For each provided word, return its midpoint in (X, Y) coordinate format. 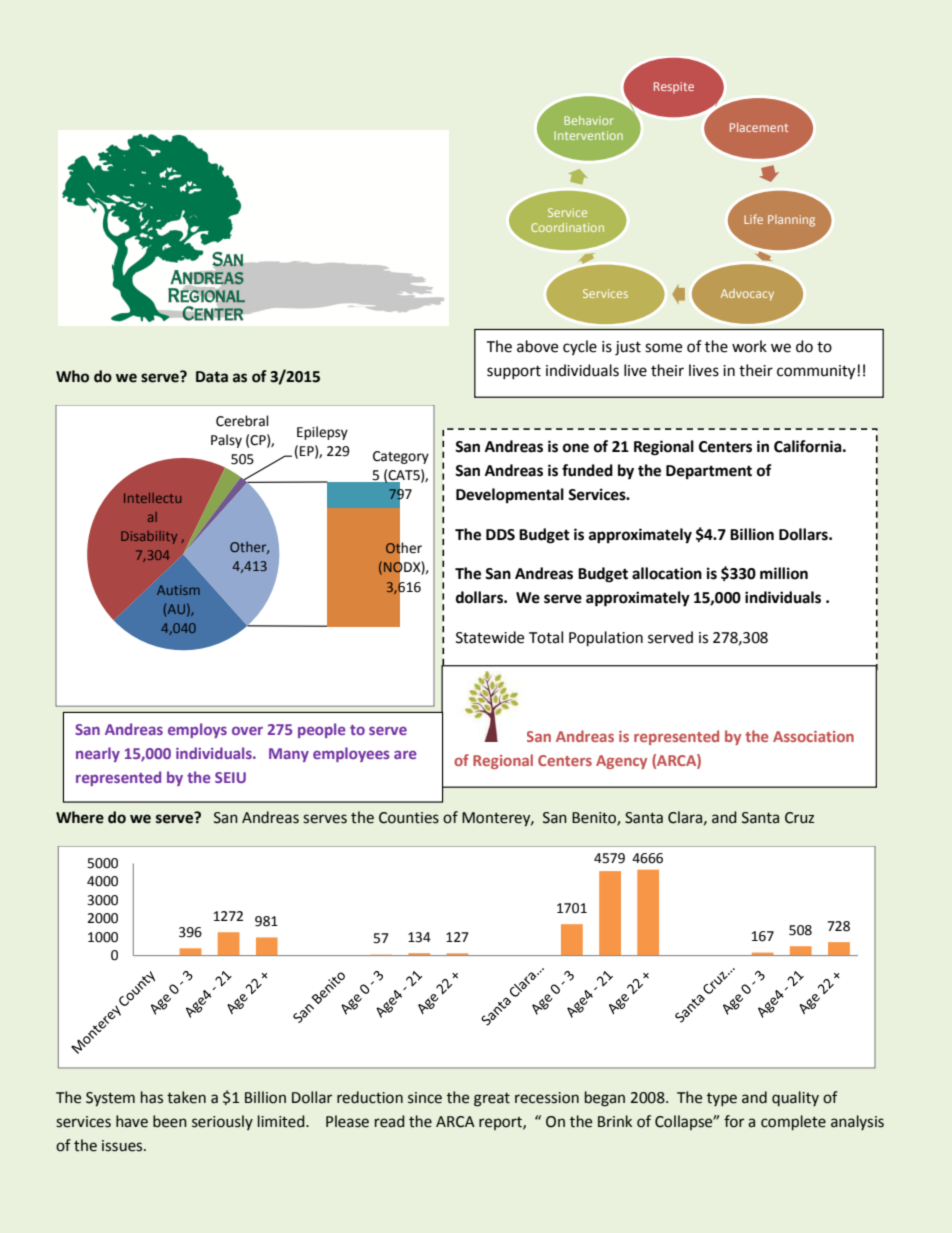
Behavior (589, 120)
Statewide (490, 637)
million (784, 573)
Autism (178, 590)
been (170, 1121)
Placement (759, 127)
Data (212, 377)
